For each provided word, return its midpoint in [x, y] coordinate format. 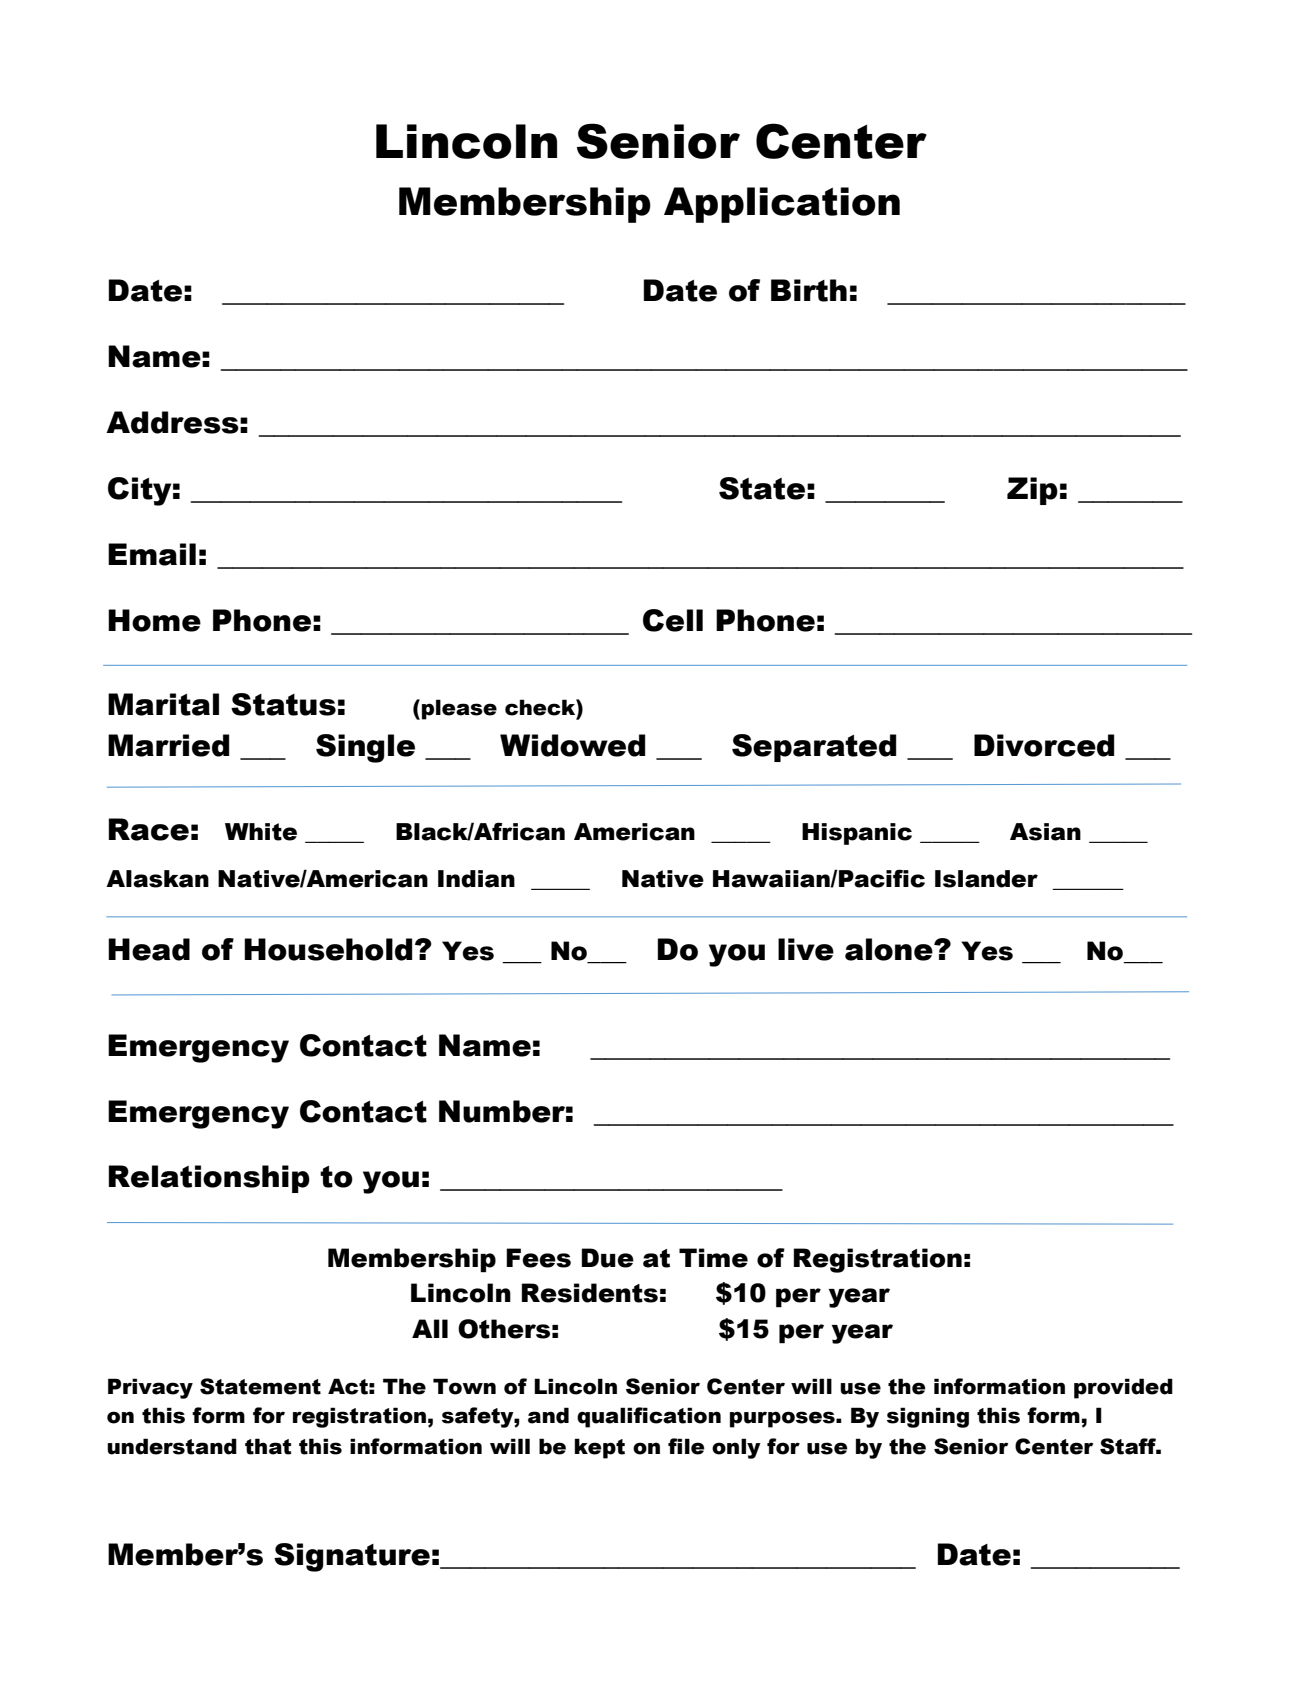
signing [928, 1417]
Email [152, 554]
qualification [649, 1417]
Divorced [1044, 745]
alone [890, 949]
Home [154, 620]
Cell [673, 620]
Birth [809, 290]
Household [328, 949]
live [806, 949]
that [268, 1446]
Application [782, 205]
